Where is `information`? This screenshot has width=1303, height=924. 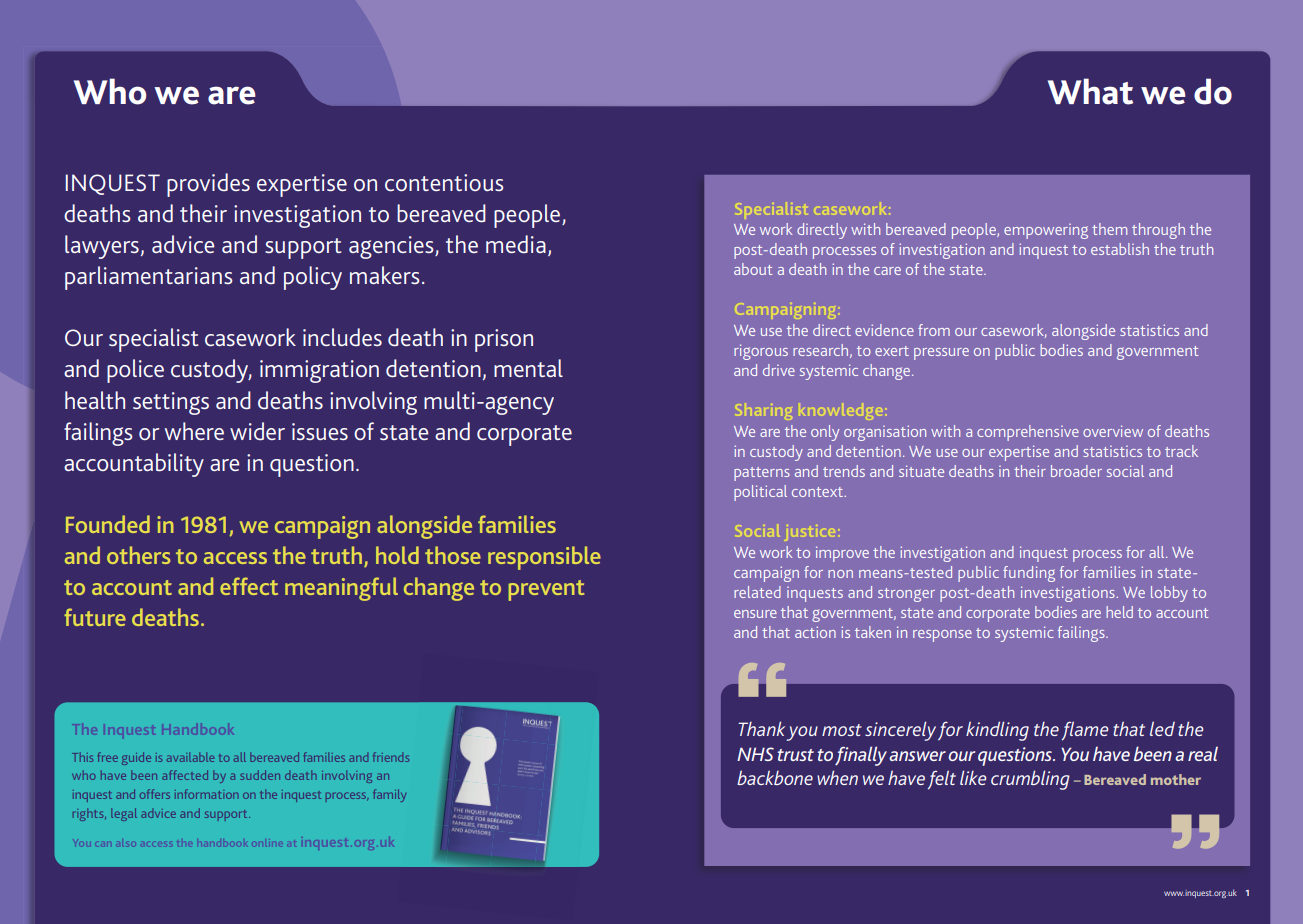 information is located at coordinates (206, 794).
